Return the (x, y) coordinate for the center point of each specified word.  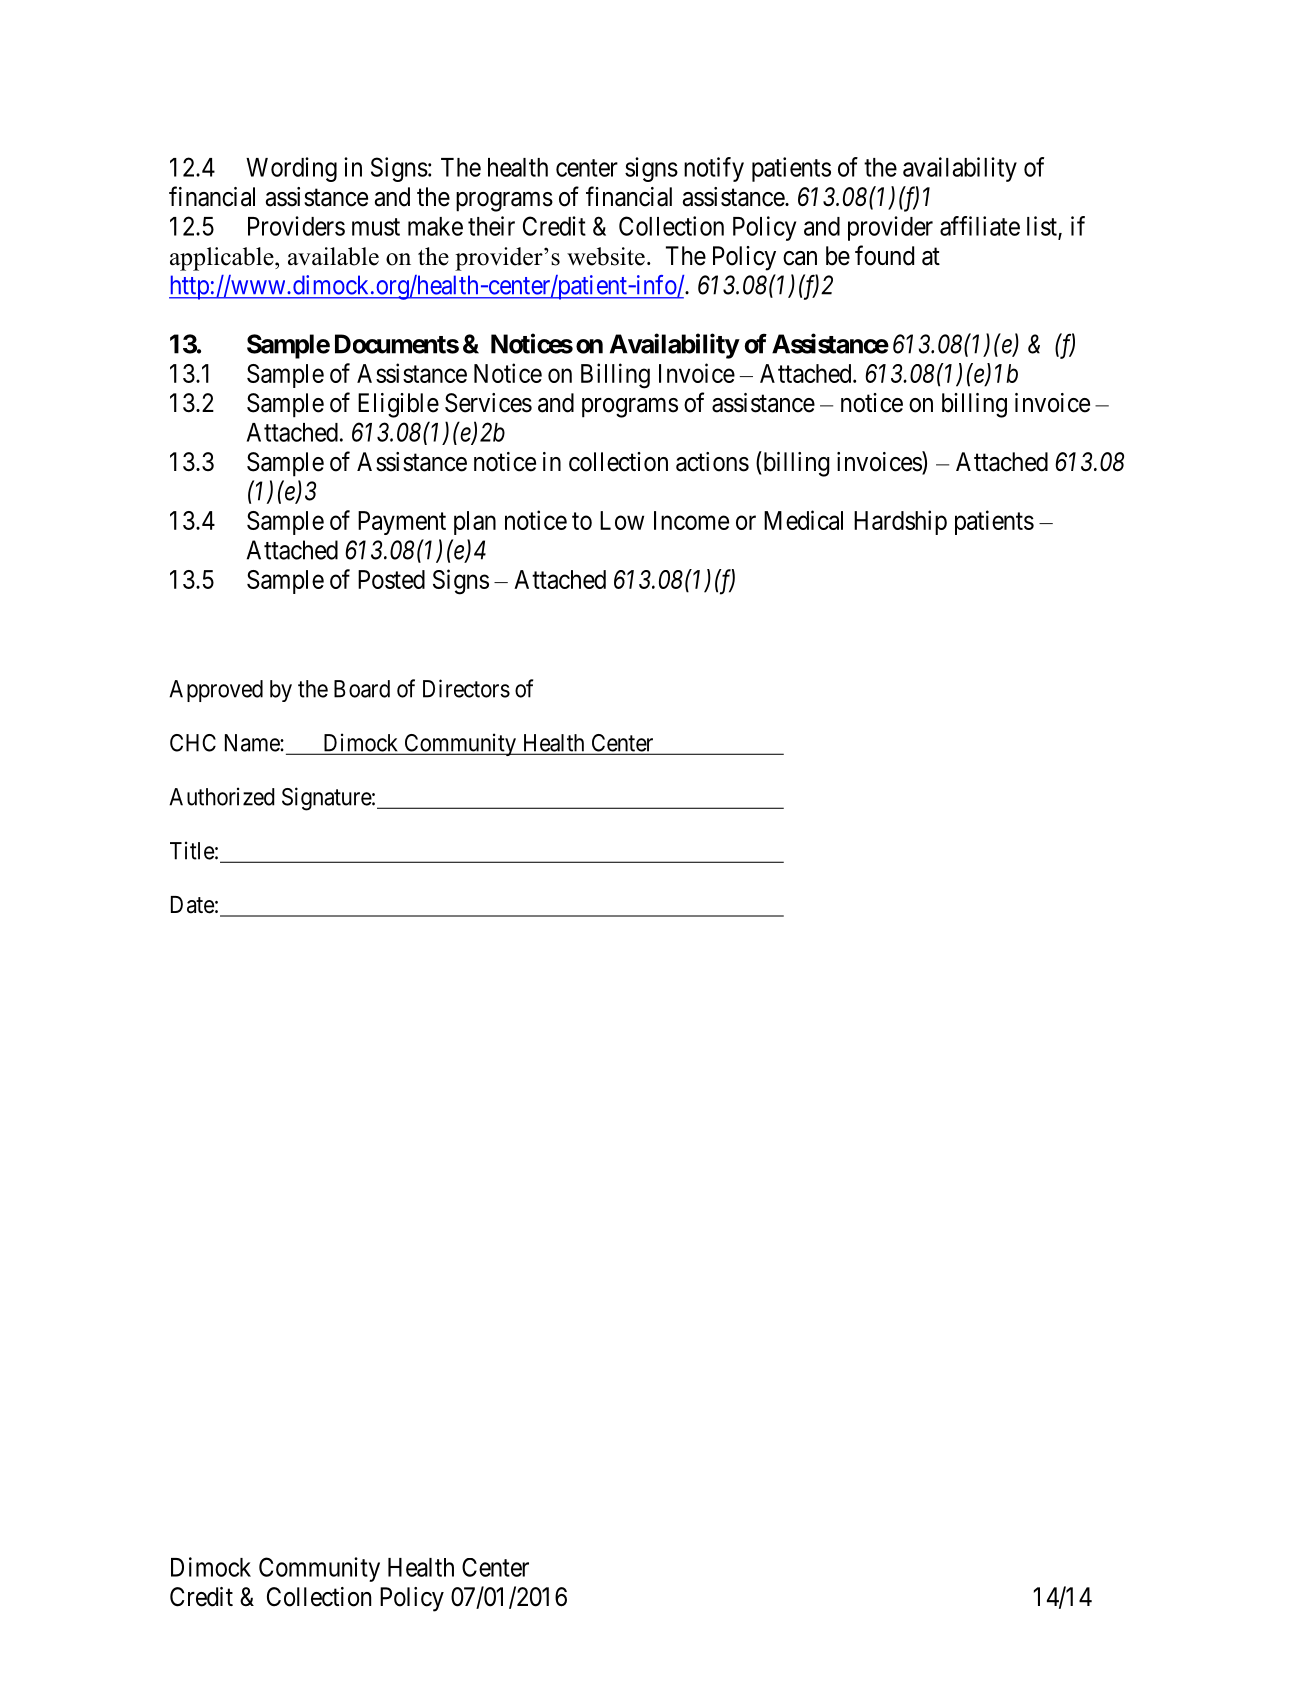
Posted (391, 579)
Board (362, 689)
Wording (291, 169)
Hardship (900, 522)
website (606, 256)
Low (622, 520)
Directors (466, 688)
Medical (803, 520)
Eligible (398, 405)
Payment (402, 523)
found (884, 255)
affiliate (980, 226)
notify (714, 169)
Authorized (222, 796)
